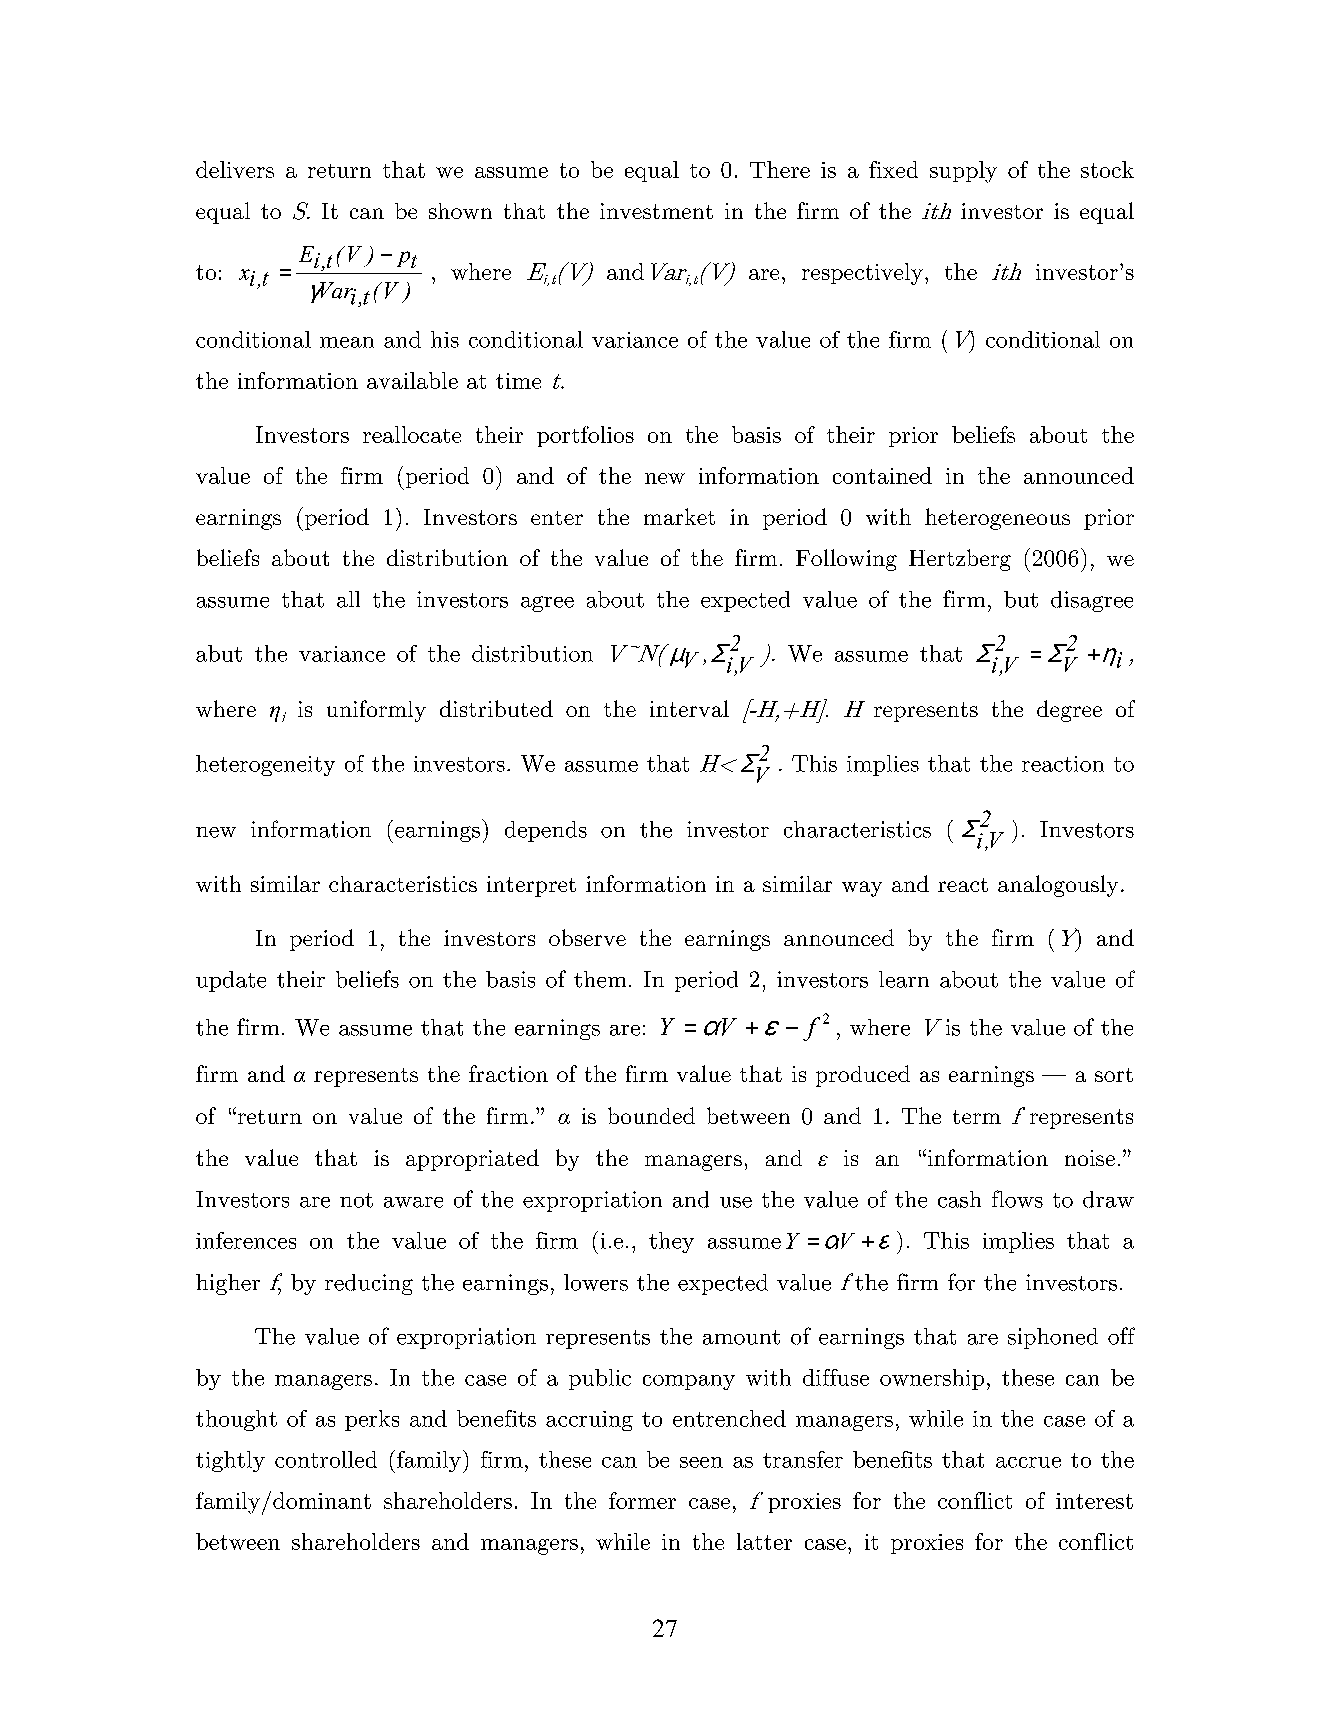 This screenshot has width=1330, height=1721. I want to click on delivers, so click(235, 169).
